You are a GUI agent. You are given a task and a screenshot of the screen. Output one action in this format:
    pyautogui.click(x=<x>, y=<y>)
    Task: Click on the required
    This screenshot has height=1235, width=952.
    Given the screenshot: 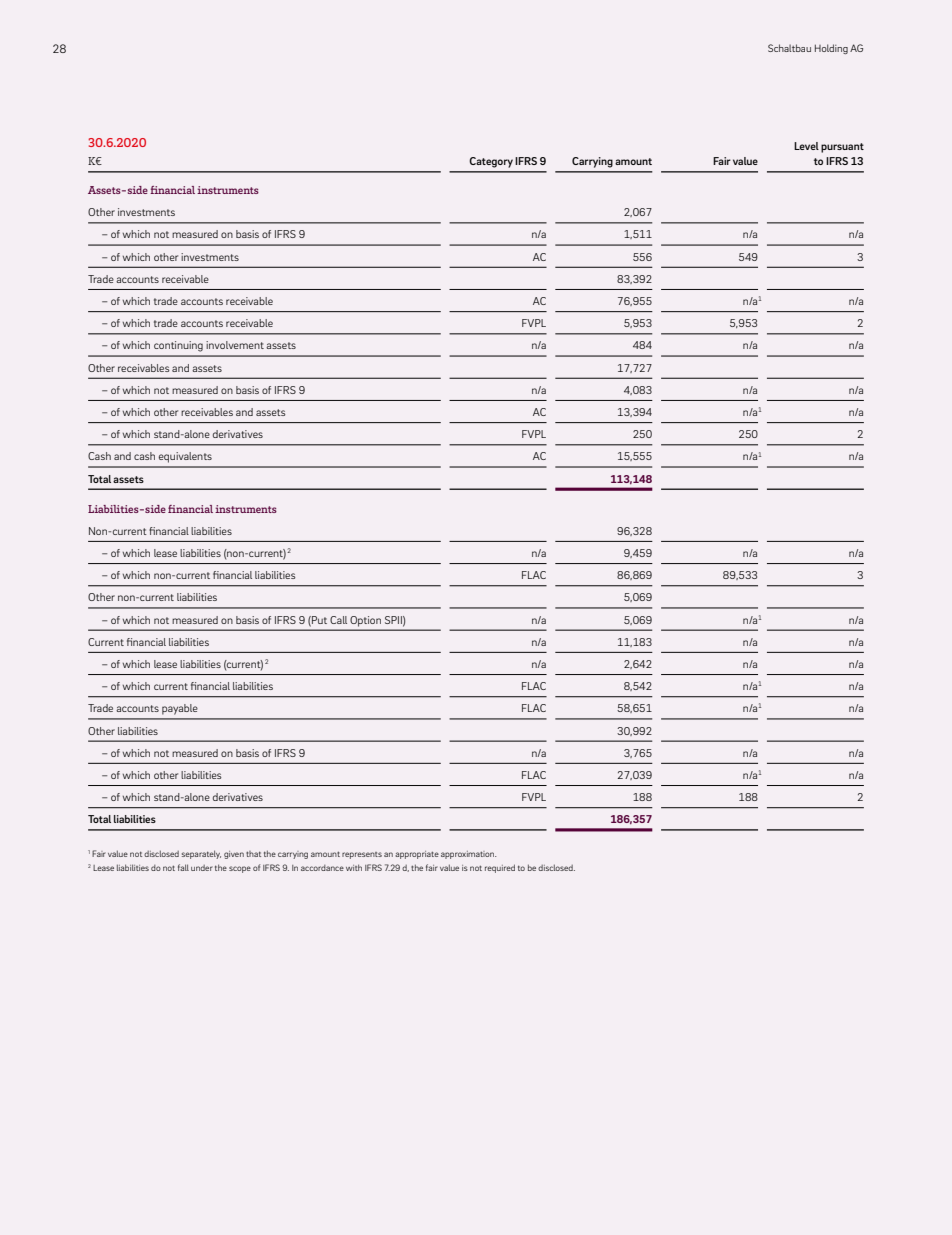 What is the action you would take?
    pyautogui.click(x=500, y=868)
